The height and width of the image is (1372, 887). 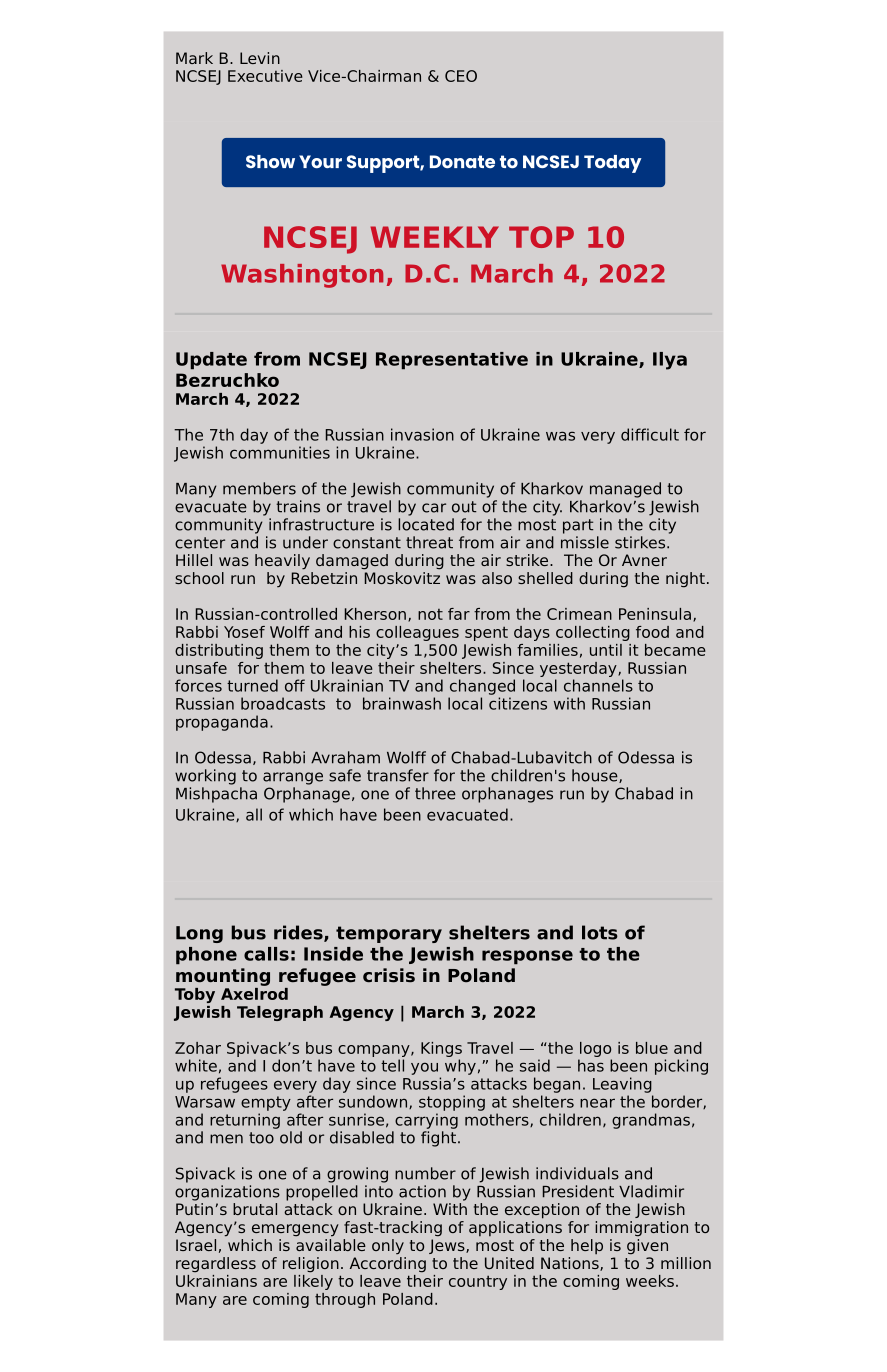 I want to click on Jews, so click(x=448, y=1246).
